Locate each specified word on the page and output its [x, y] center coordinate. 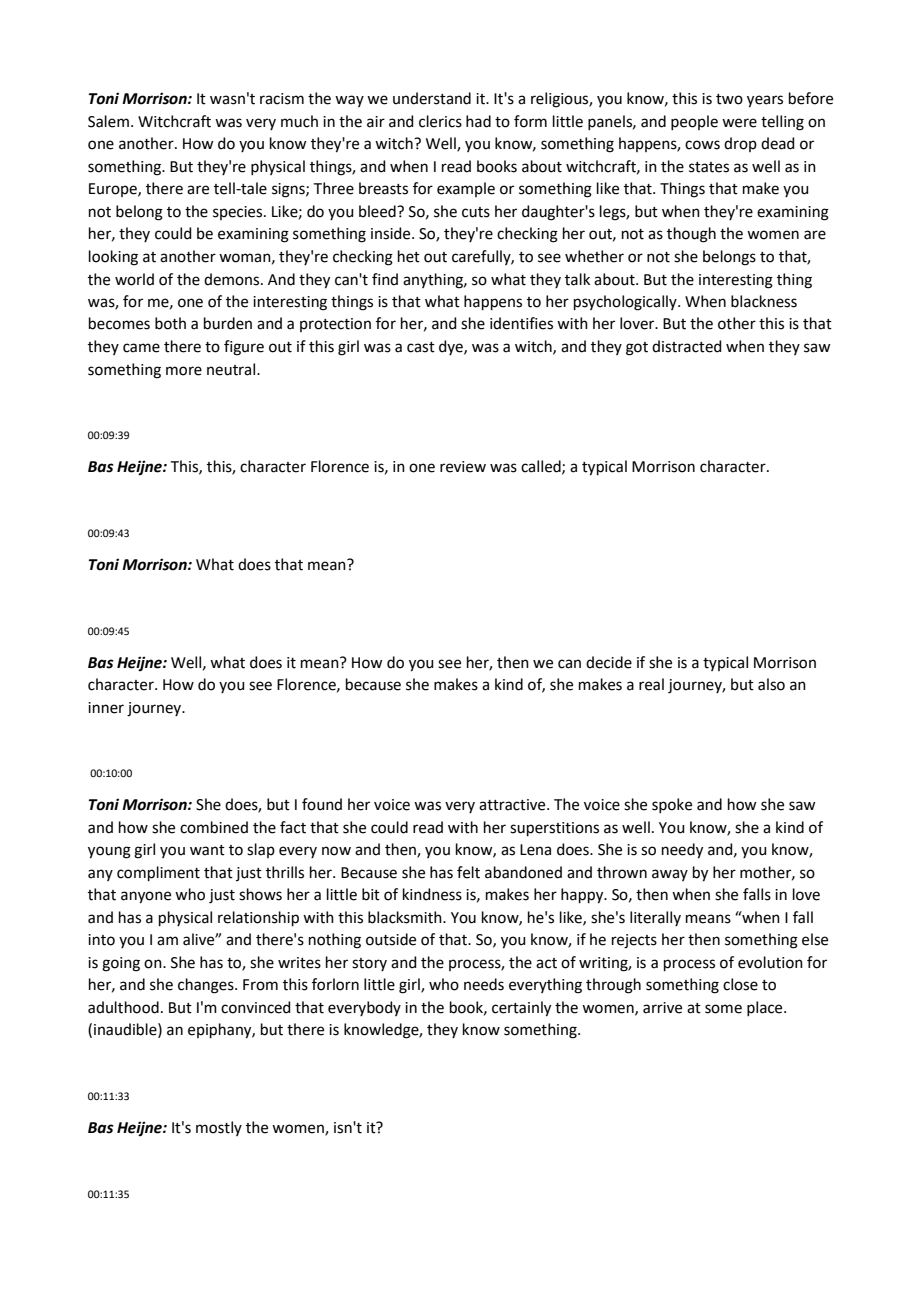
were [739, 123]
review [463, 467]
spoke [672, 805]
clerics [440, 121]
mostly [219, 1128]
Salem [108, 121]
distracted [687, 346]
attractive [513, 805]
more [184, 371]
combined [214, 827]
